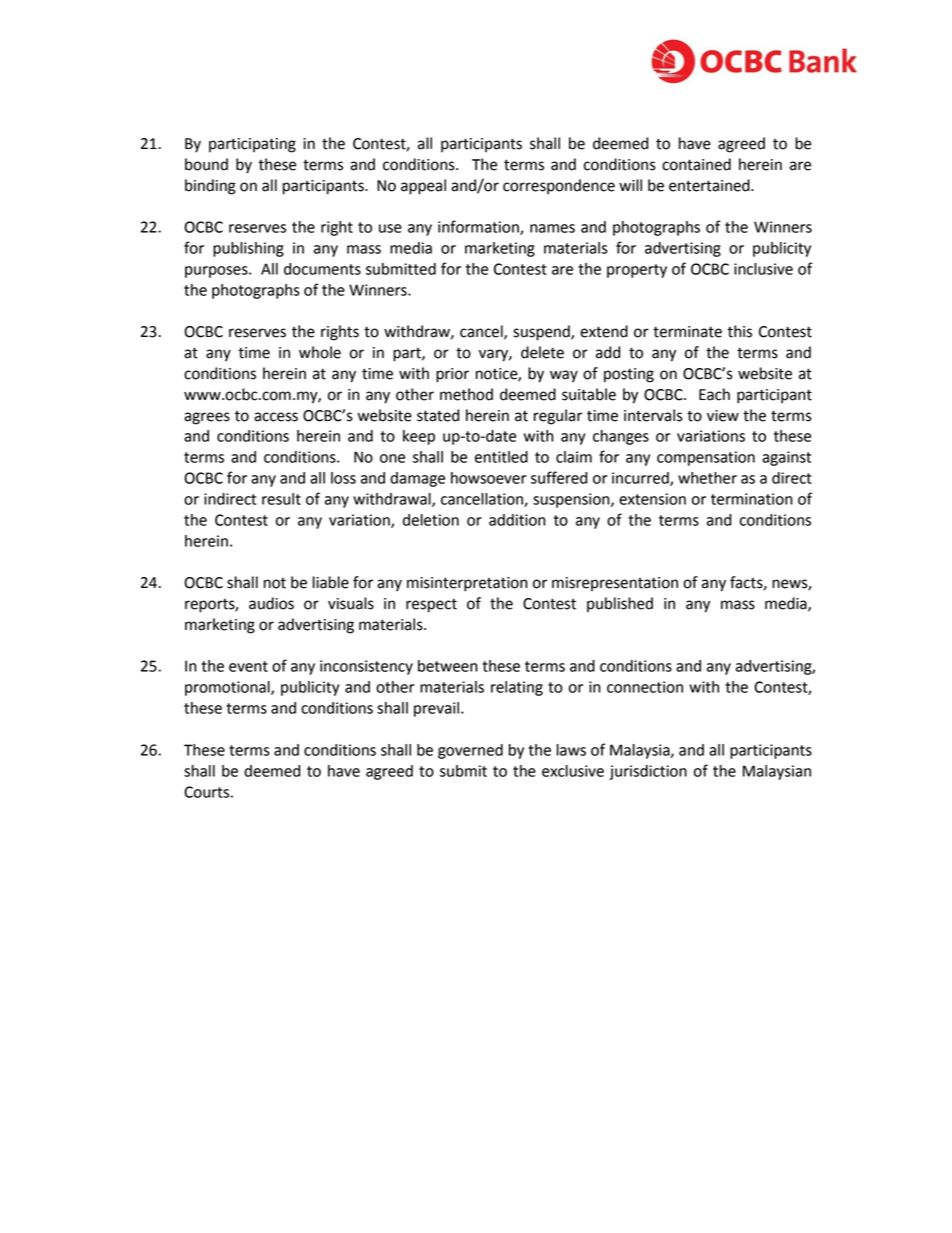 The width and height of the image is (952, 1233). Describe the element at coordinates (710, 185) in the image. I see `entertained` at that location.
